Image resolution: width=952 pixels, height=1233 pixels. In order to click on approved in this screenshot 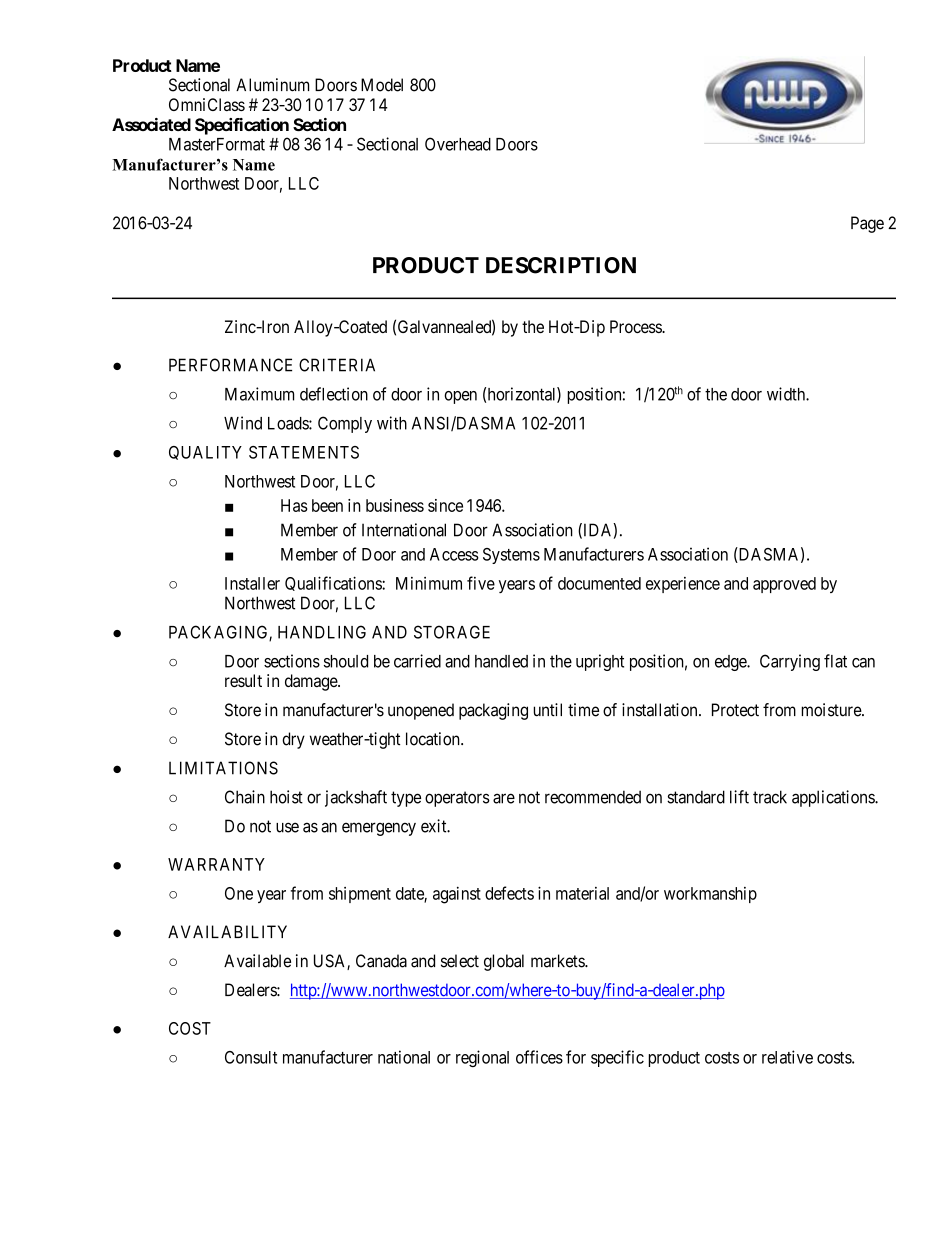, I will do `click(784, 585)`.
